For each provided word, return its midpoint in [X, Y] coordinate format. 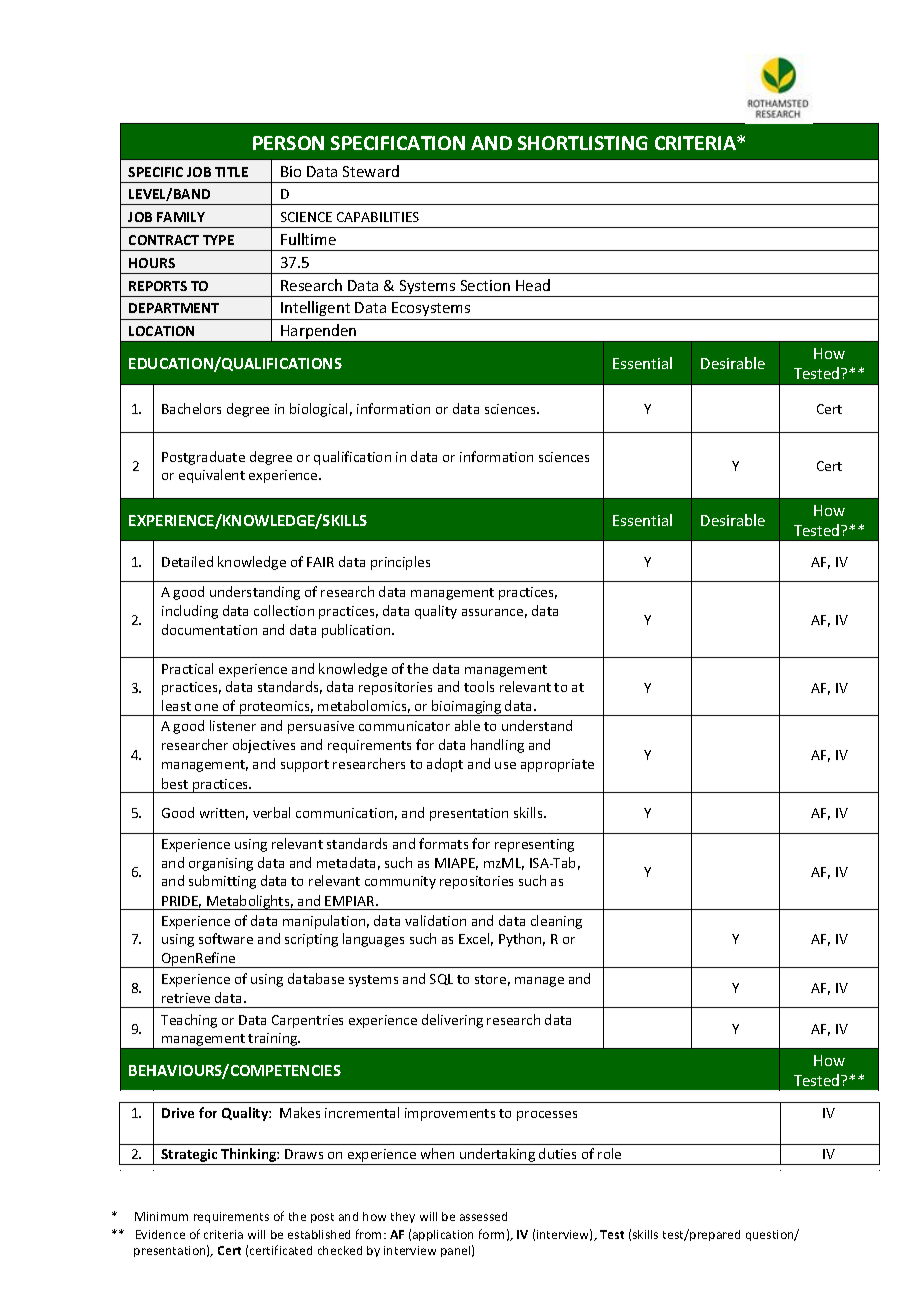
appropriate [557, 765]
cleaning [556, 922]
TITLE [231, 172]
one [206, 707]
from [370, 1234]
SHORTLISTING [583, 143]
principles [400, 563]
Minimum [161, 1216]
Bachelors [191, 408]
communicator [404, 726]
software [226, 938]
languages [373, 940]
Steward [371, 171]
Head [533, 285]
